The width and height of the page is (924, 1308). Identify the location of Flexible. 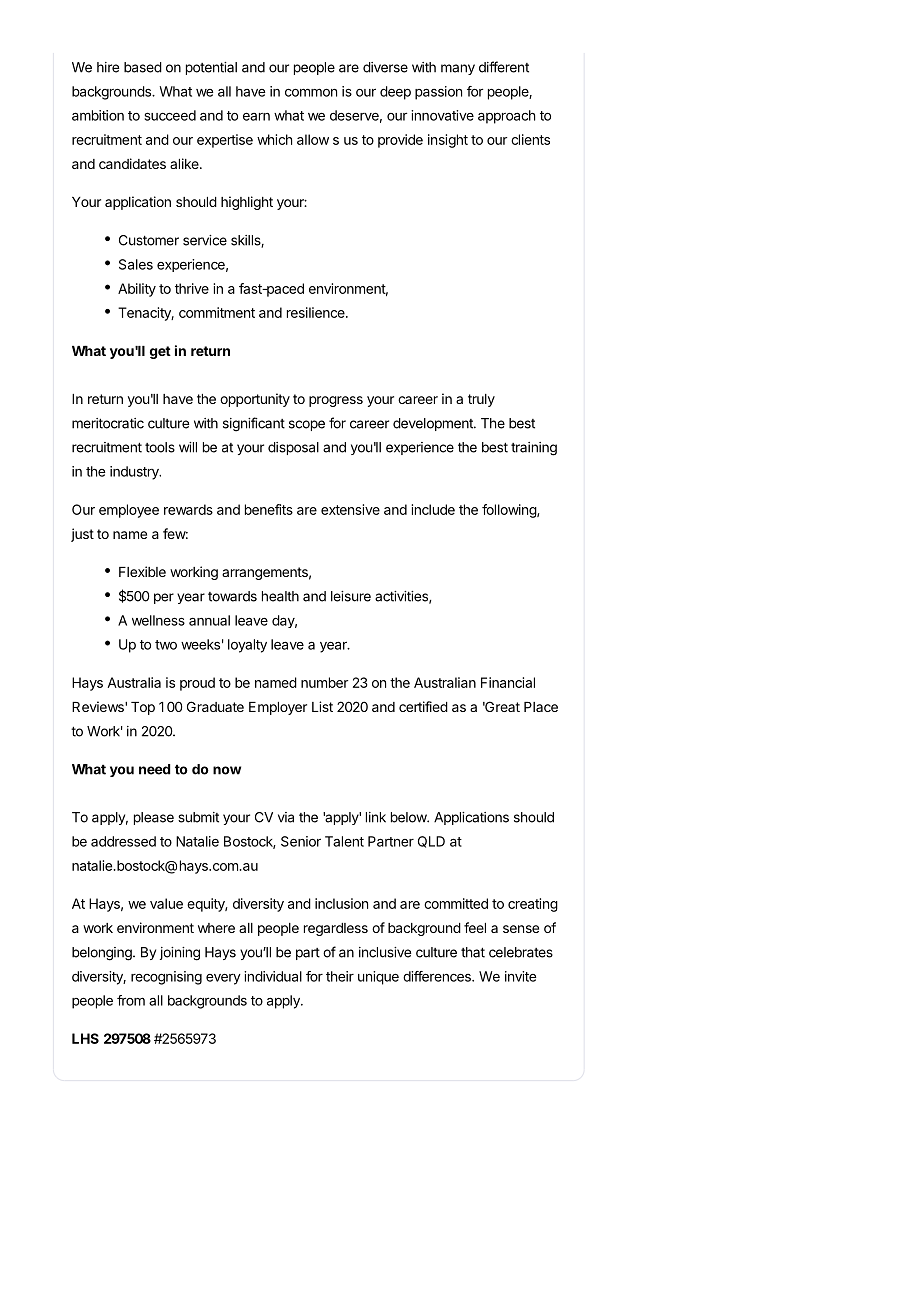
(142, 571).
